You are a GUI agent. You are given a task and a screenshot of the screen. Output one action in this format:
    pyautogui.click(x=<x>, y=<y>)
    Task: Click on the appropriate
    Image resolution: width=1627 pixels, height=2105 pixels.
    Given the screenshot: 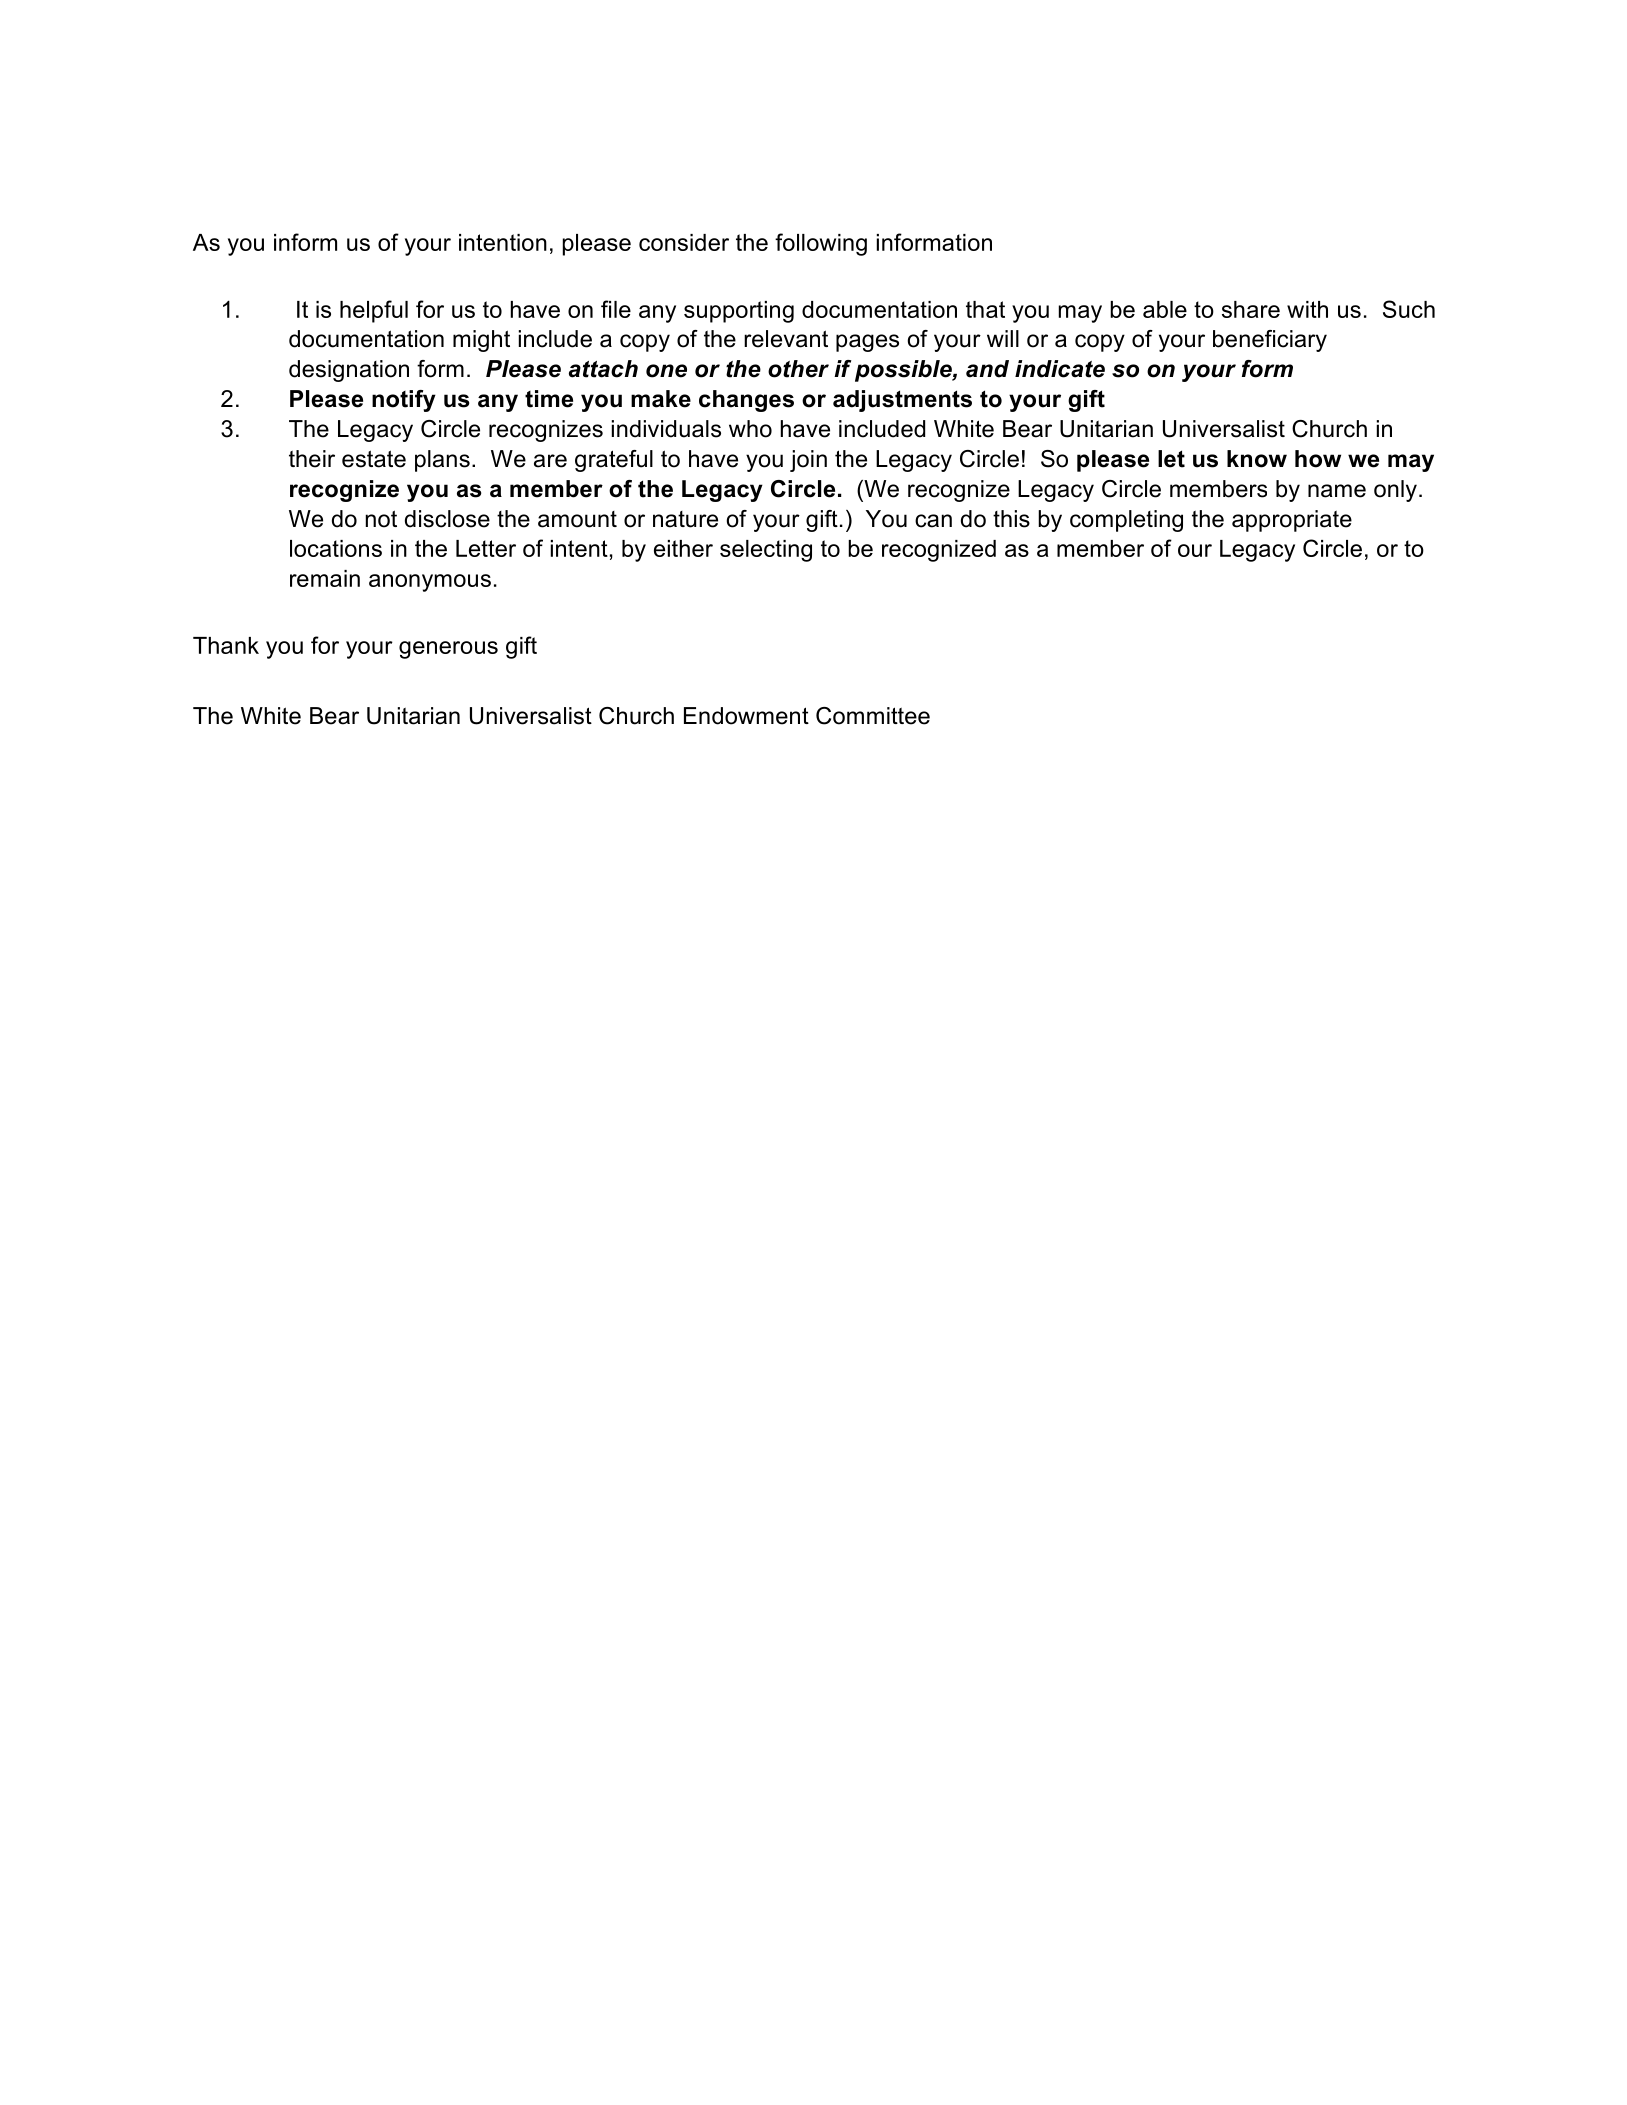 What is the action you would take?
    pyautogui.click(x=1292, y=521)
